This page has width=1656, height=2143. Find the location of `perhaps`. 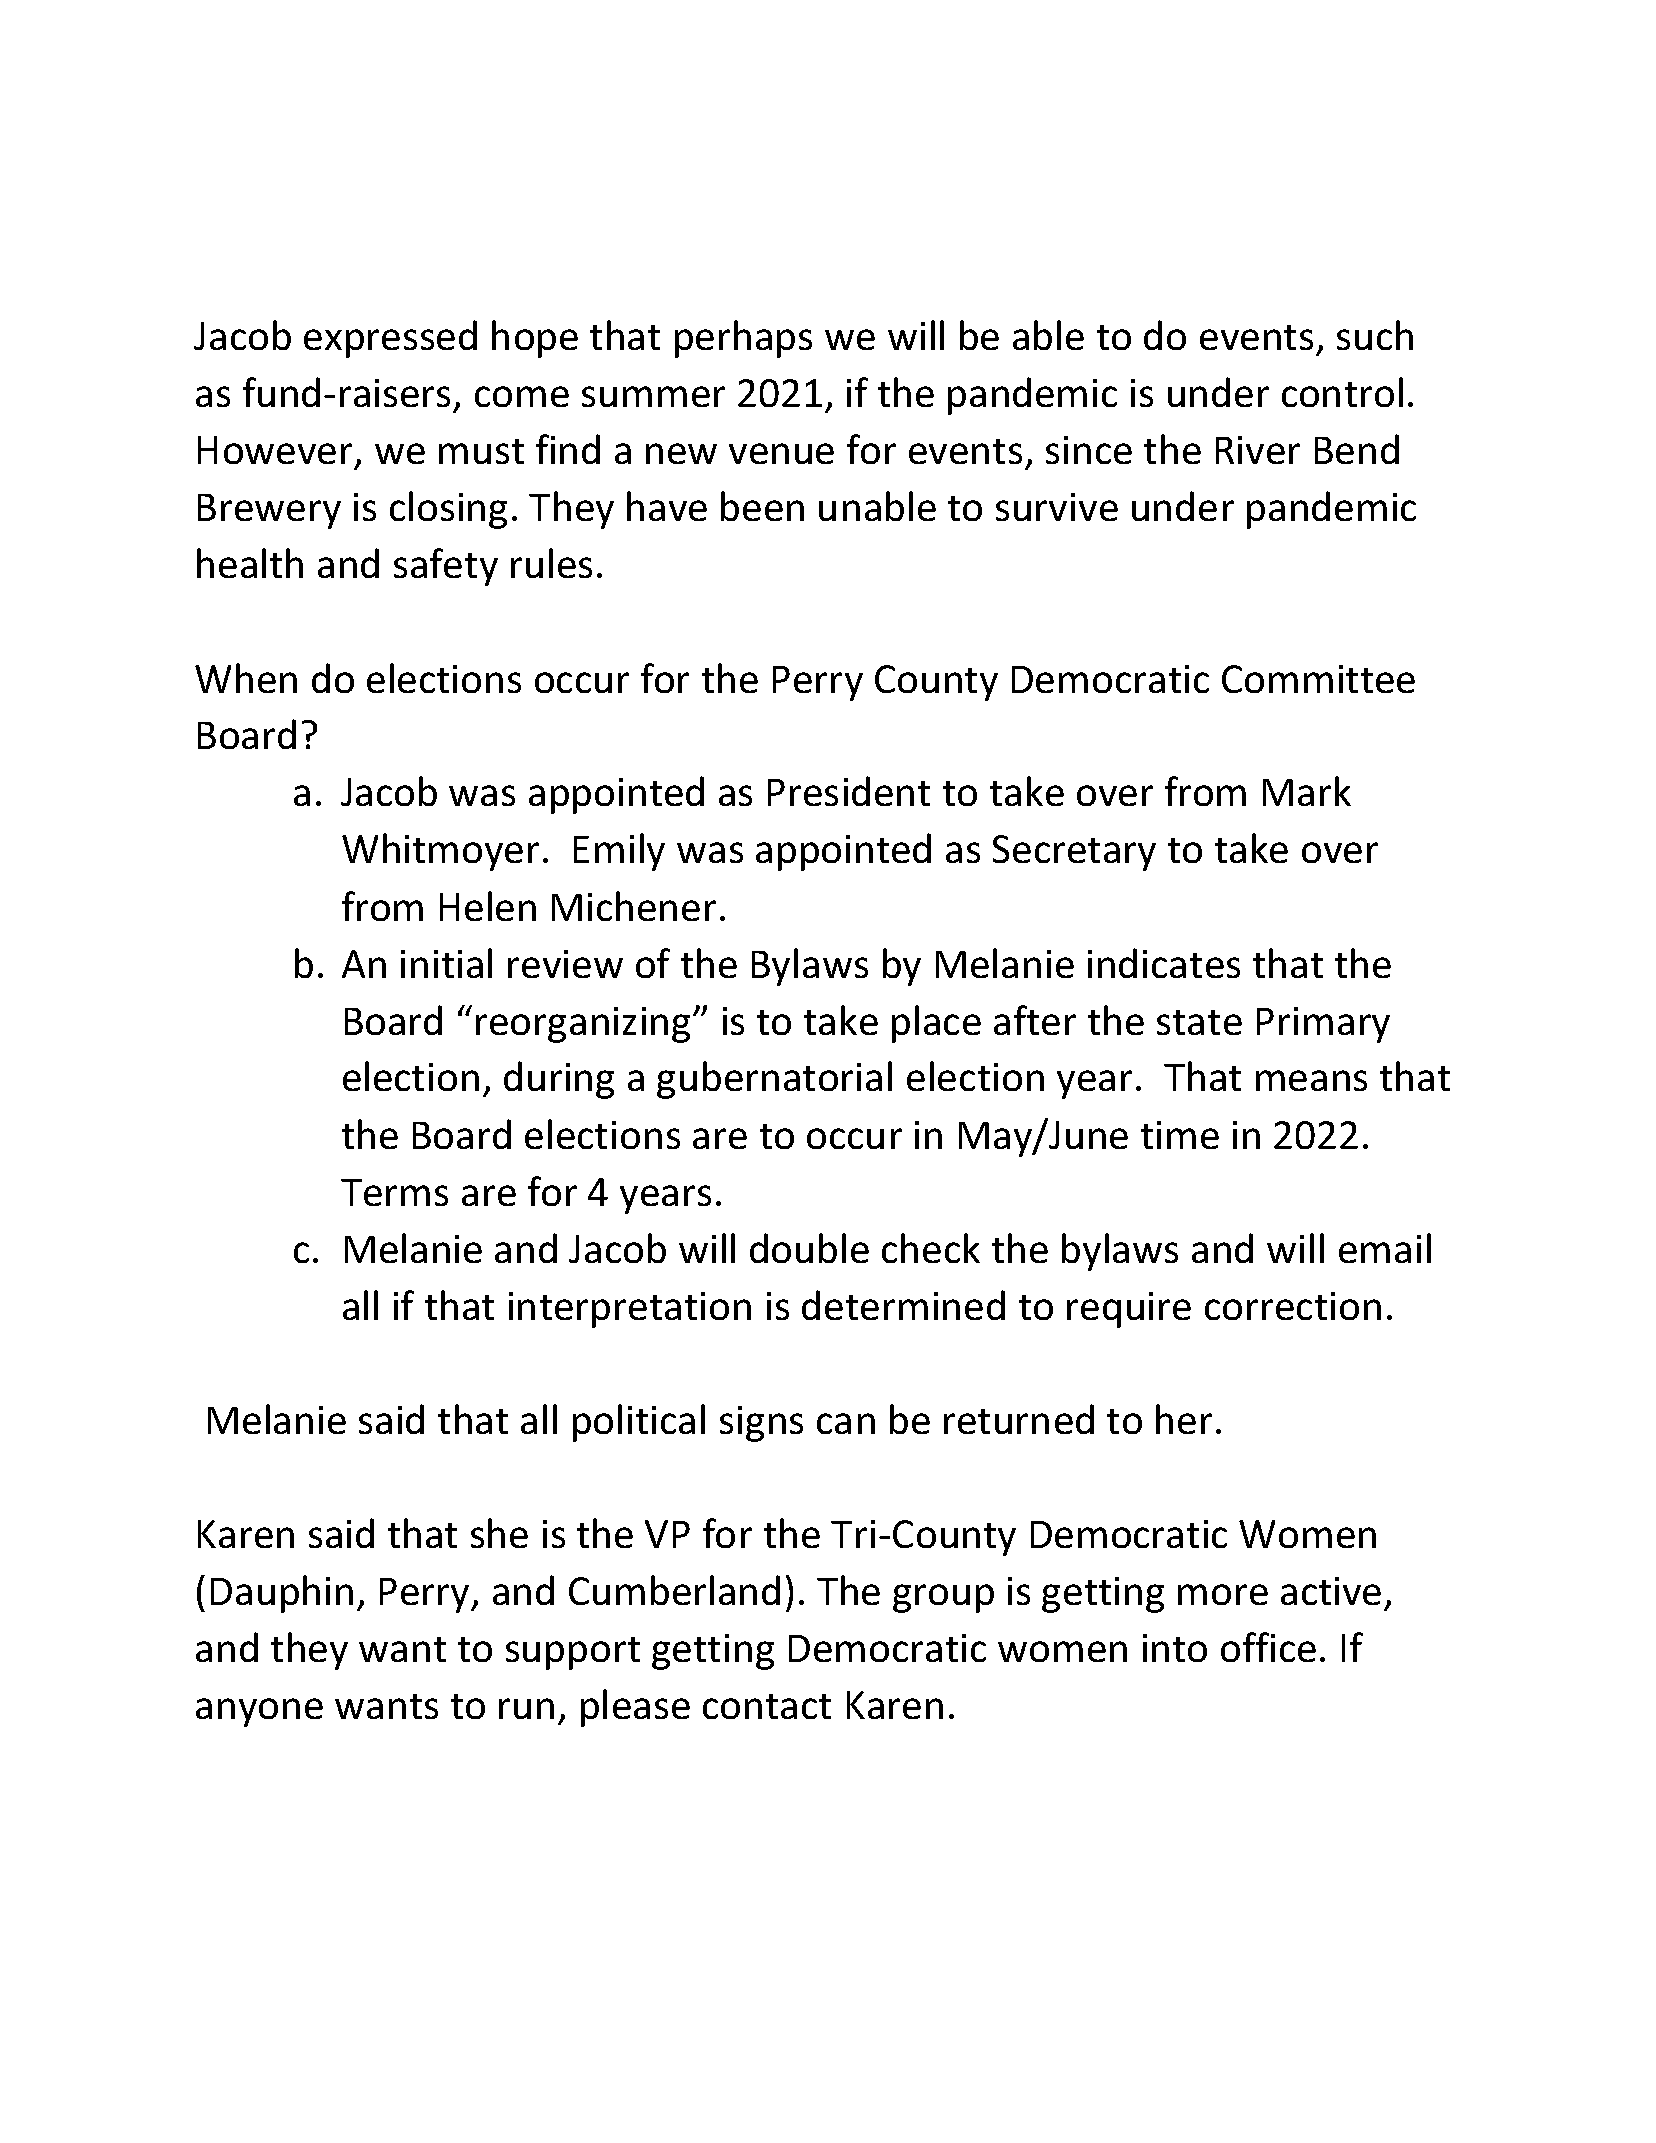

perhaps is located at coordinates (743, 339).
